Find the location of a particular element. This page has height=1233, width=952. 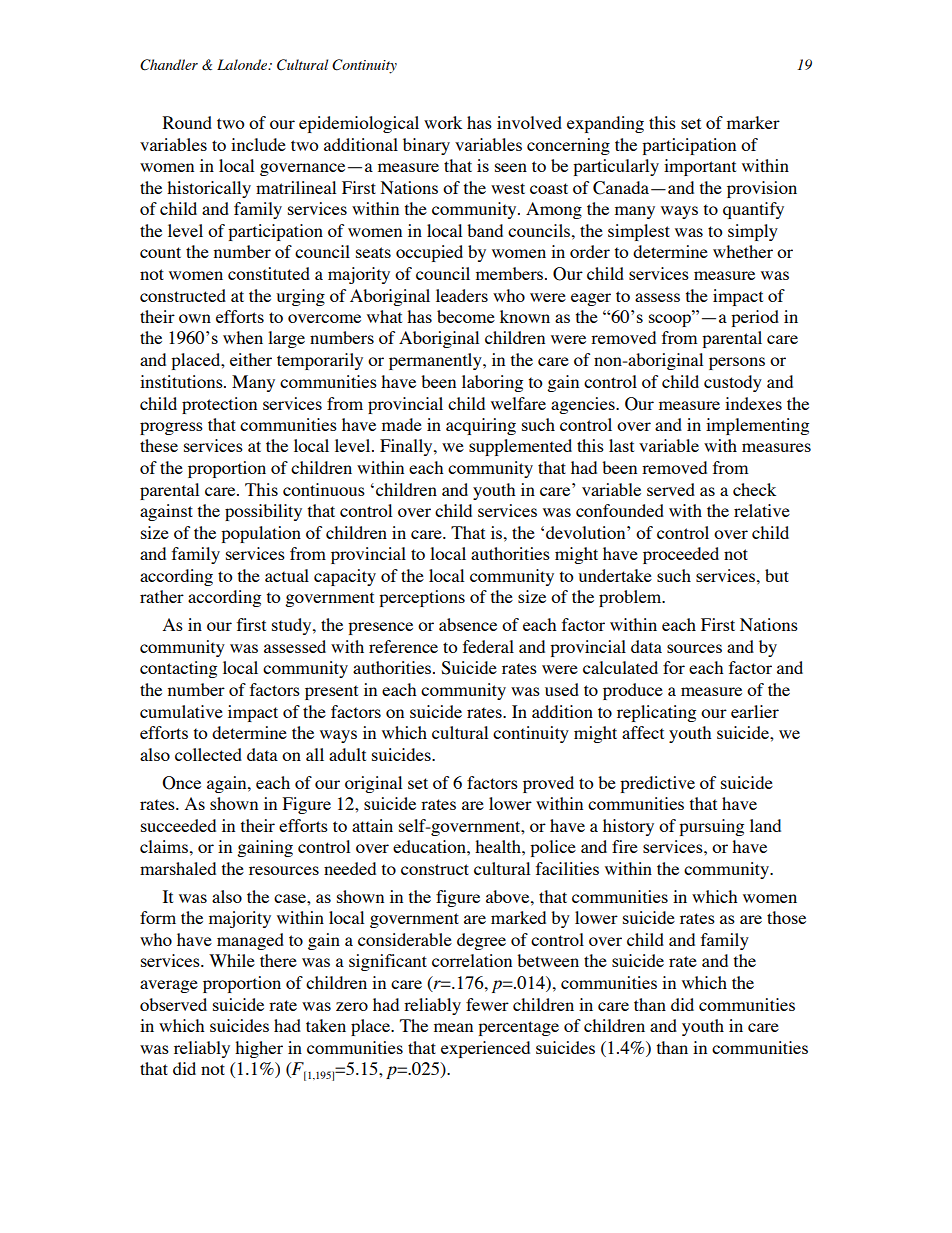

work is located at coordinates (443, 122).
